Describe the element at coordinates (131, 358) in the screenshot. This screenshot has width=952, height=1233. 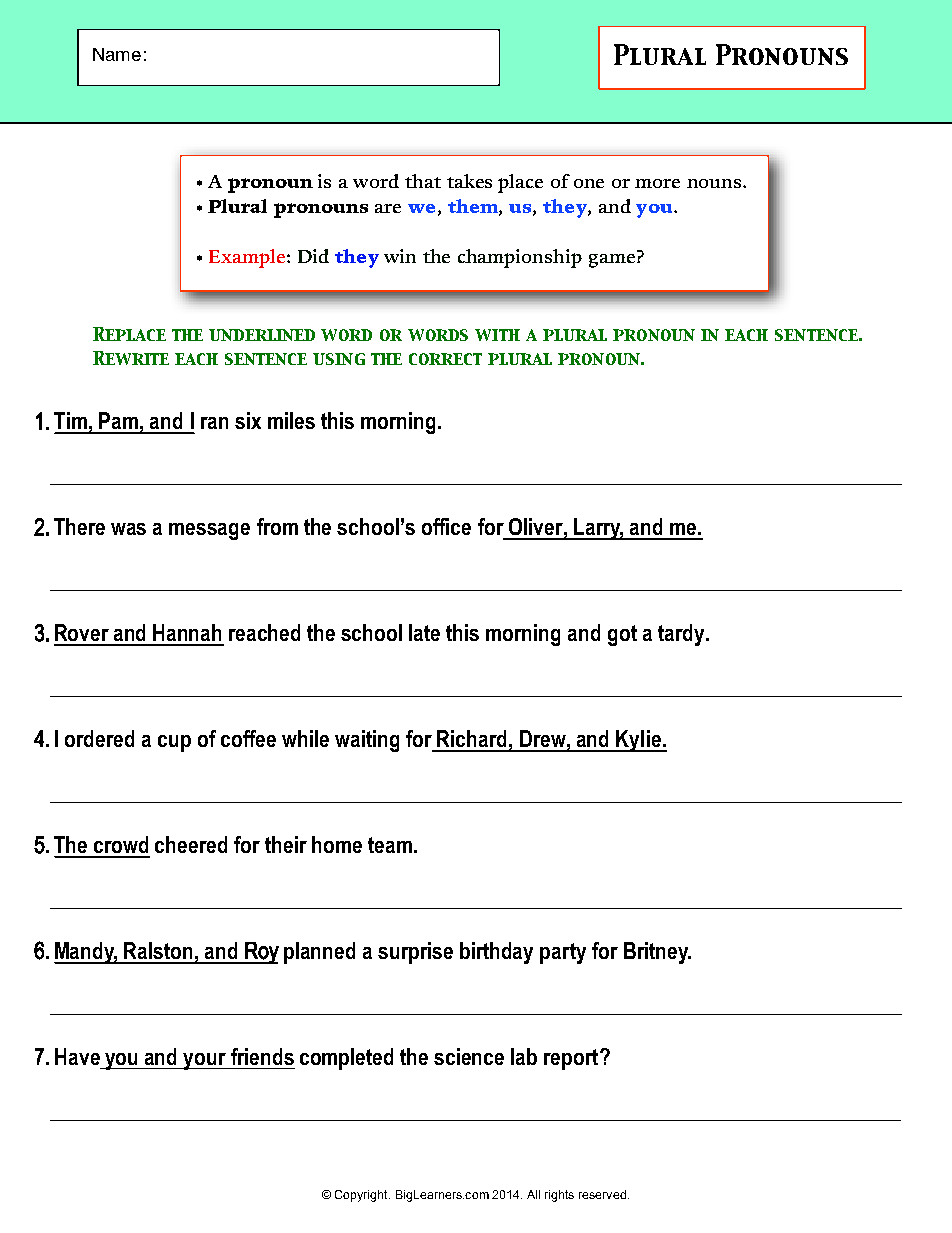
I see `Rewrite` at that location.
